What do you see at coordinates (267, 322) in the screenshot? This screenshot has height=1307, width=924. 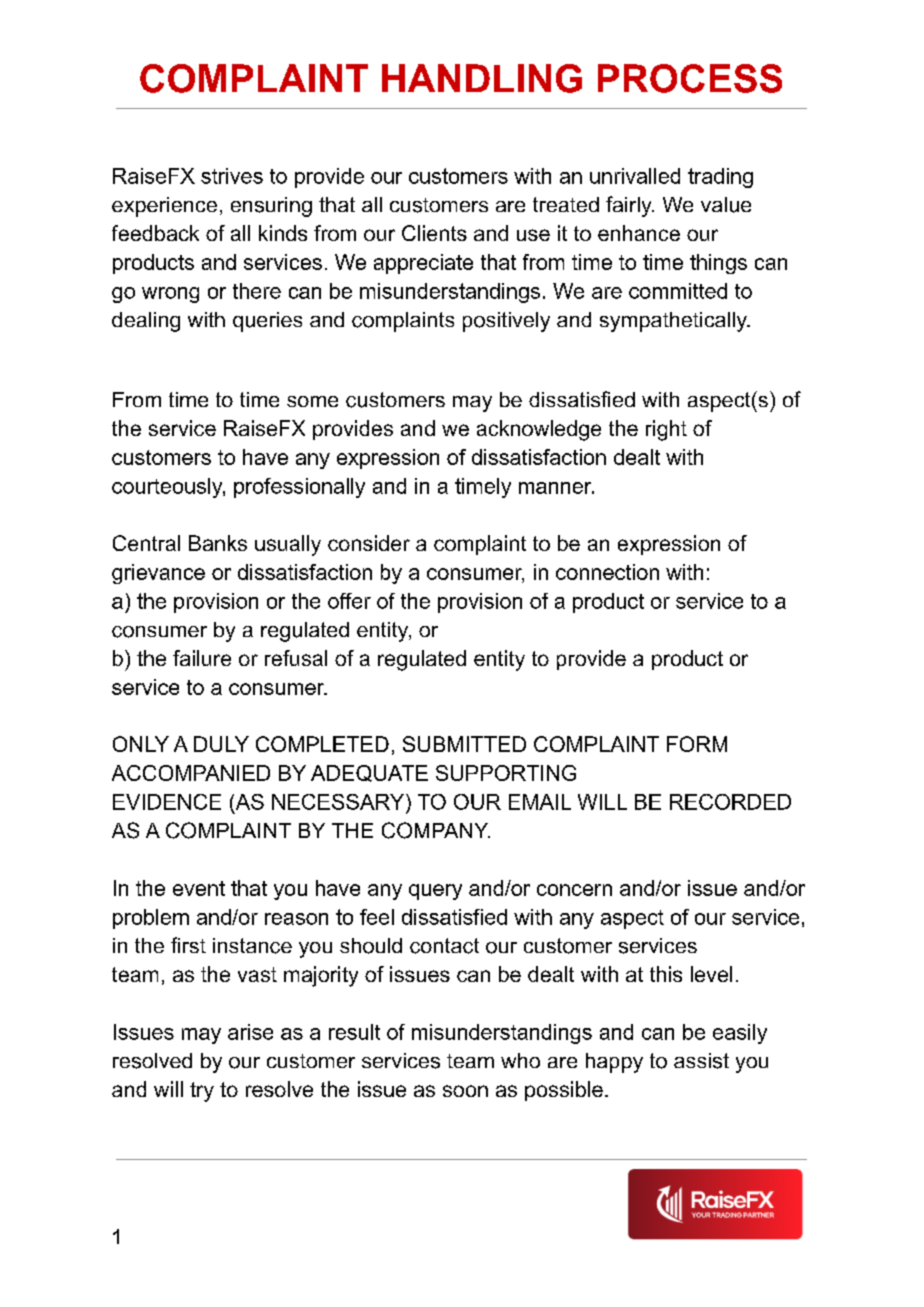 I see `queries` at bounding box center [267, 322].
